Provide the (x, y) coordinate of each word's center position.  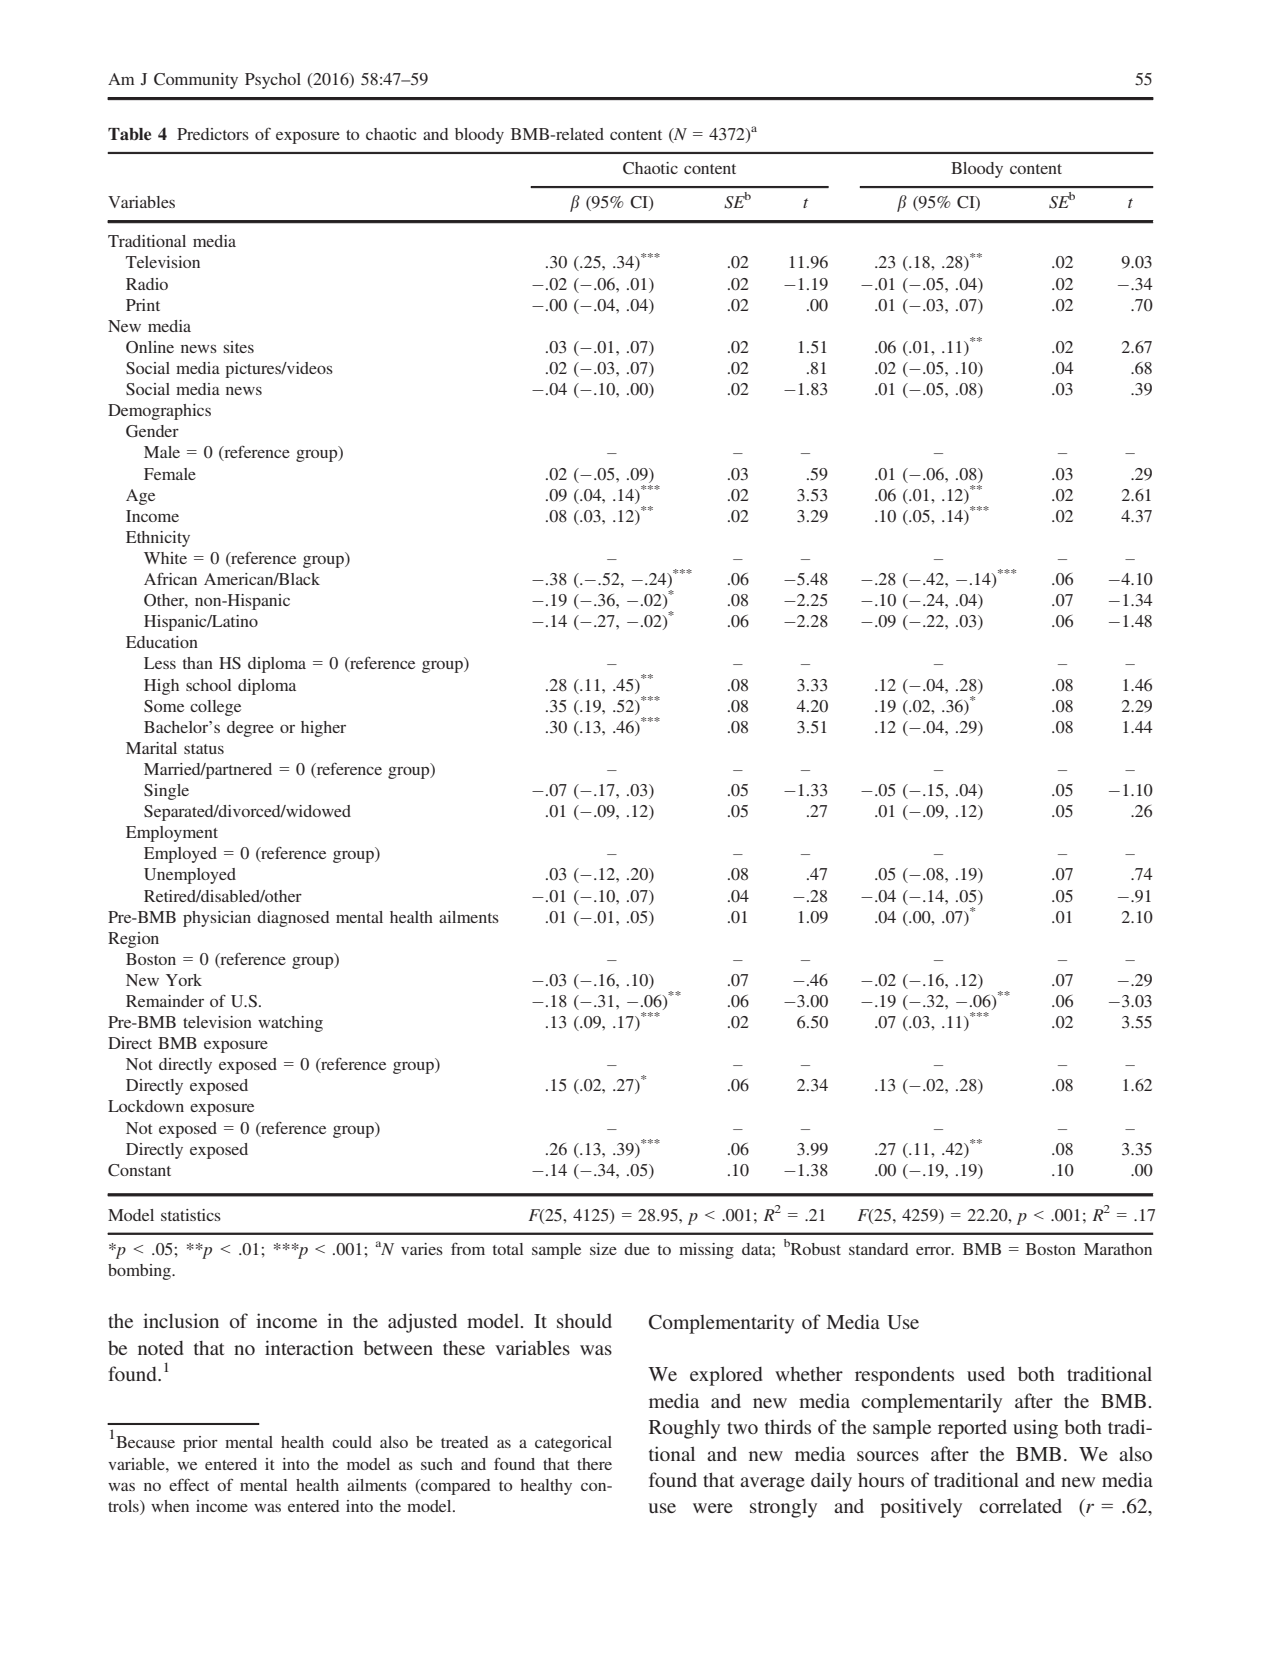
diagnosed (293, 919)
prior (200, 1444)
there (594, 1464)
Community (196, 81)
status (204, 749)
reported (972, 1429)
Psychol (273, 81)
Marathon (1118, 1249)
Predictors (213, 134)
